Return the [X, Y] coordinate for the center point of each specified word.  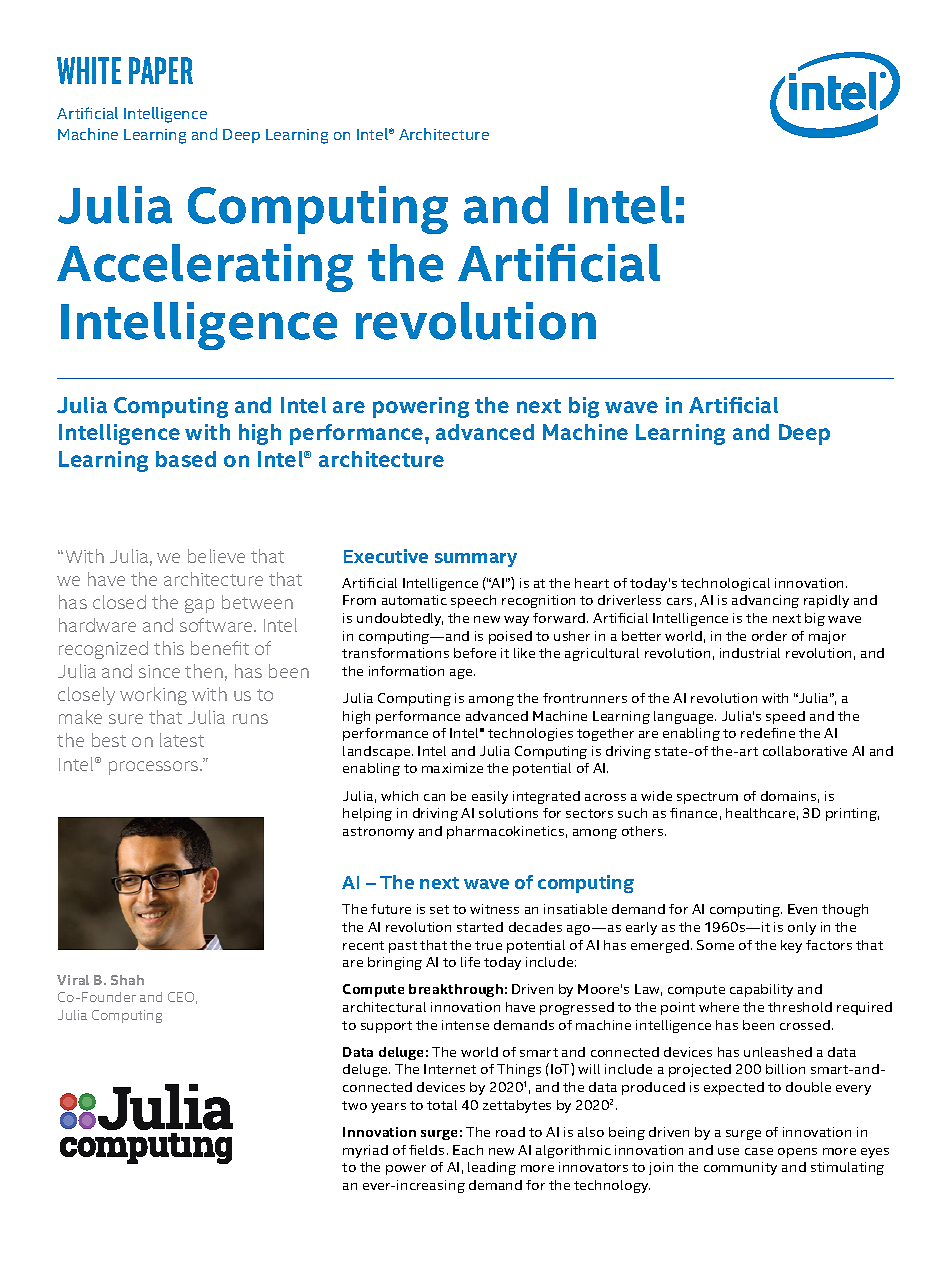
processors [155, 768]
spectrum [707, 798]
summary [476, 560]
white [89, 70]
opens [797, 1153]
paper [161, 70]
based [186, 459]
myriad [365, 1151]
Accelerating [205, 268]
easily [490, 797]
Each [468, 1150]
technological [725, 584]
